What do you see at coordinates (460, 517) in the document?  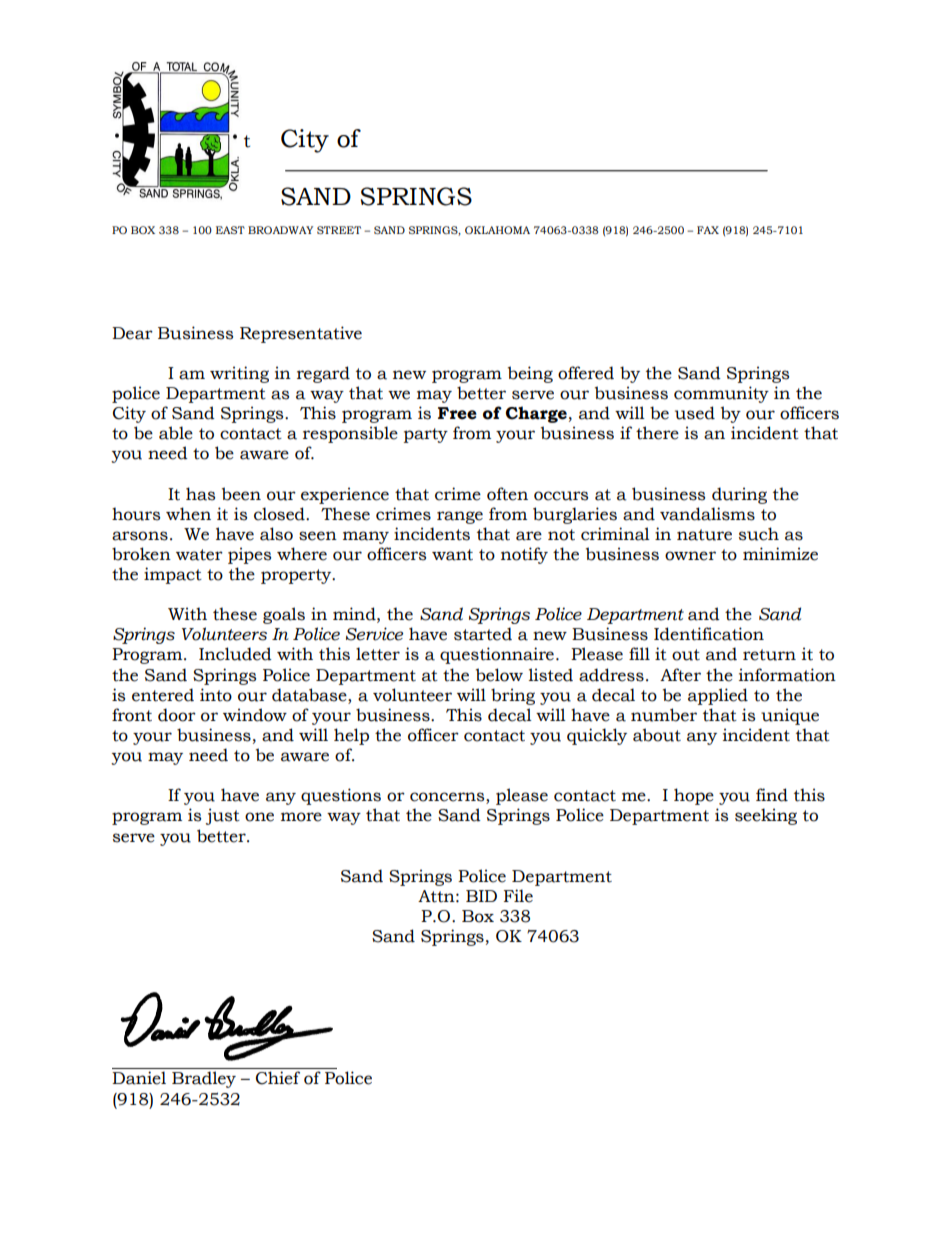 I see `range` at bounding box center [460, 517].
